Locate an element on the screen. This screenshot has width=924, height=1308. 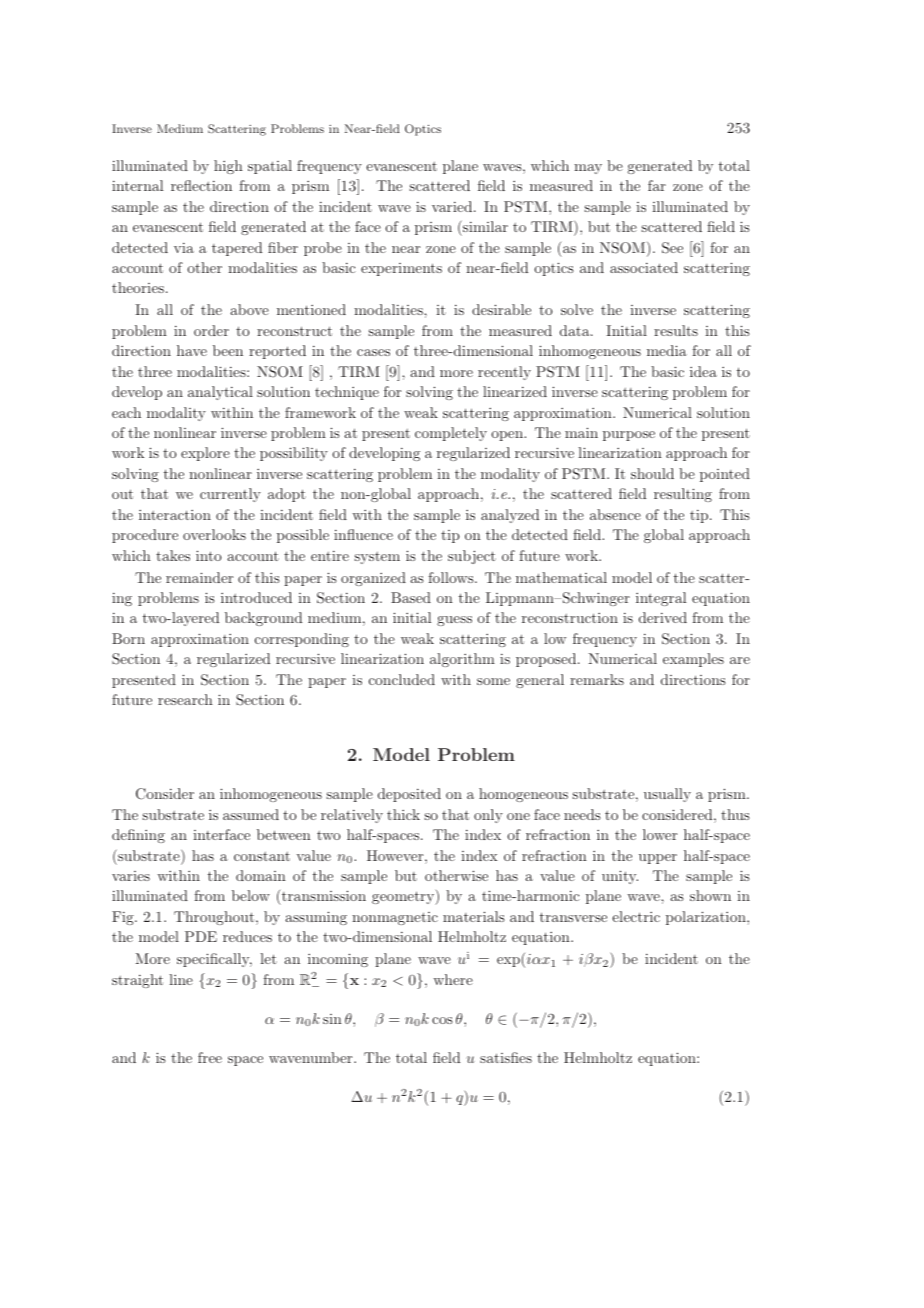
thick is located at coordinates (403, 814).
